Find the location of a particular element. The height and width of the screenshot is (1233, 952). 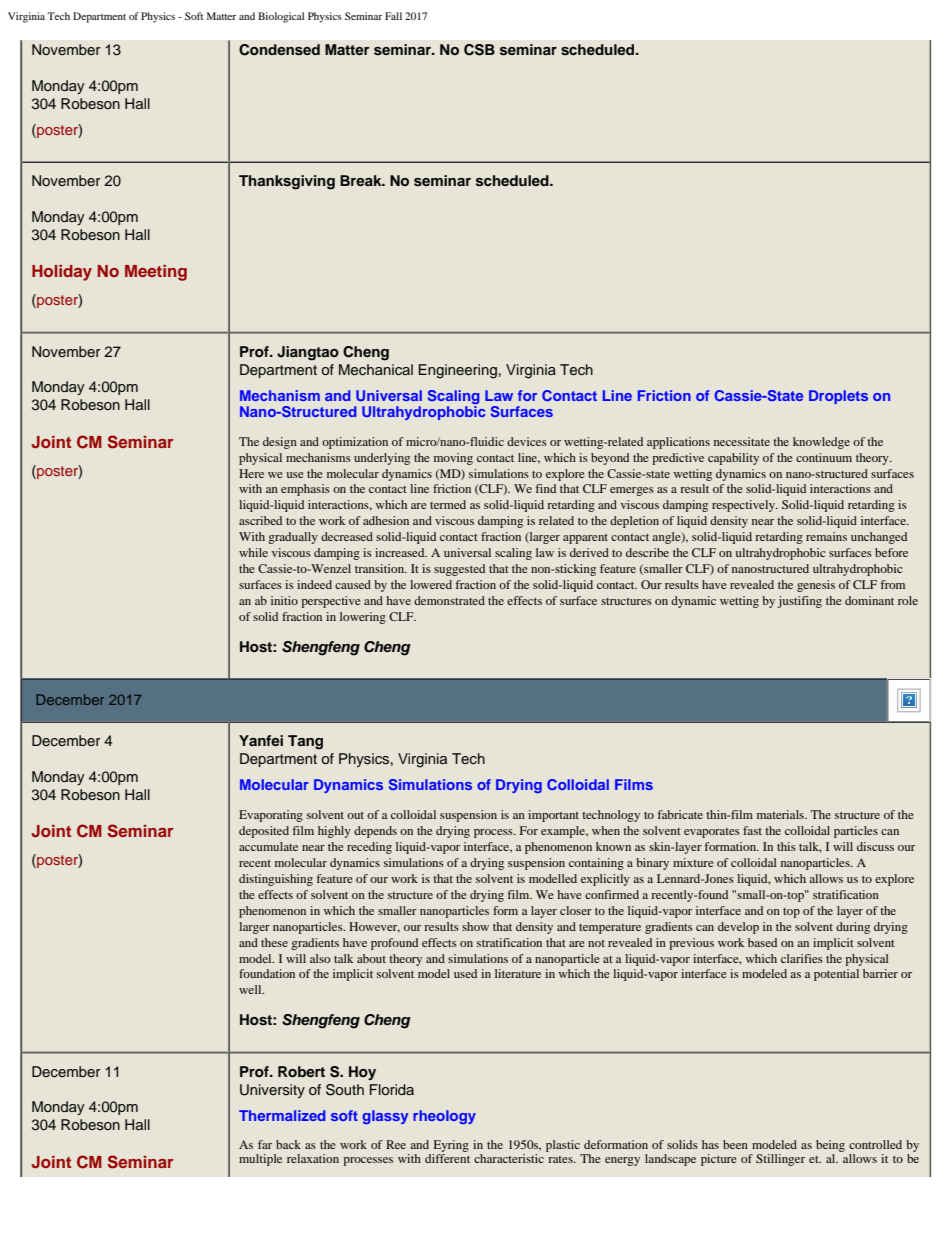

genesis is located at coordinates (816, 586).
